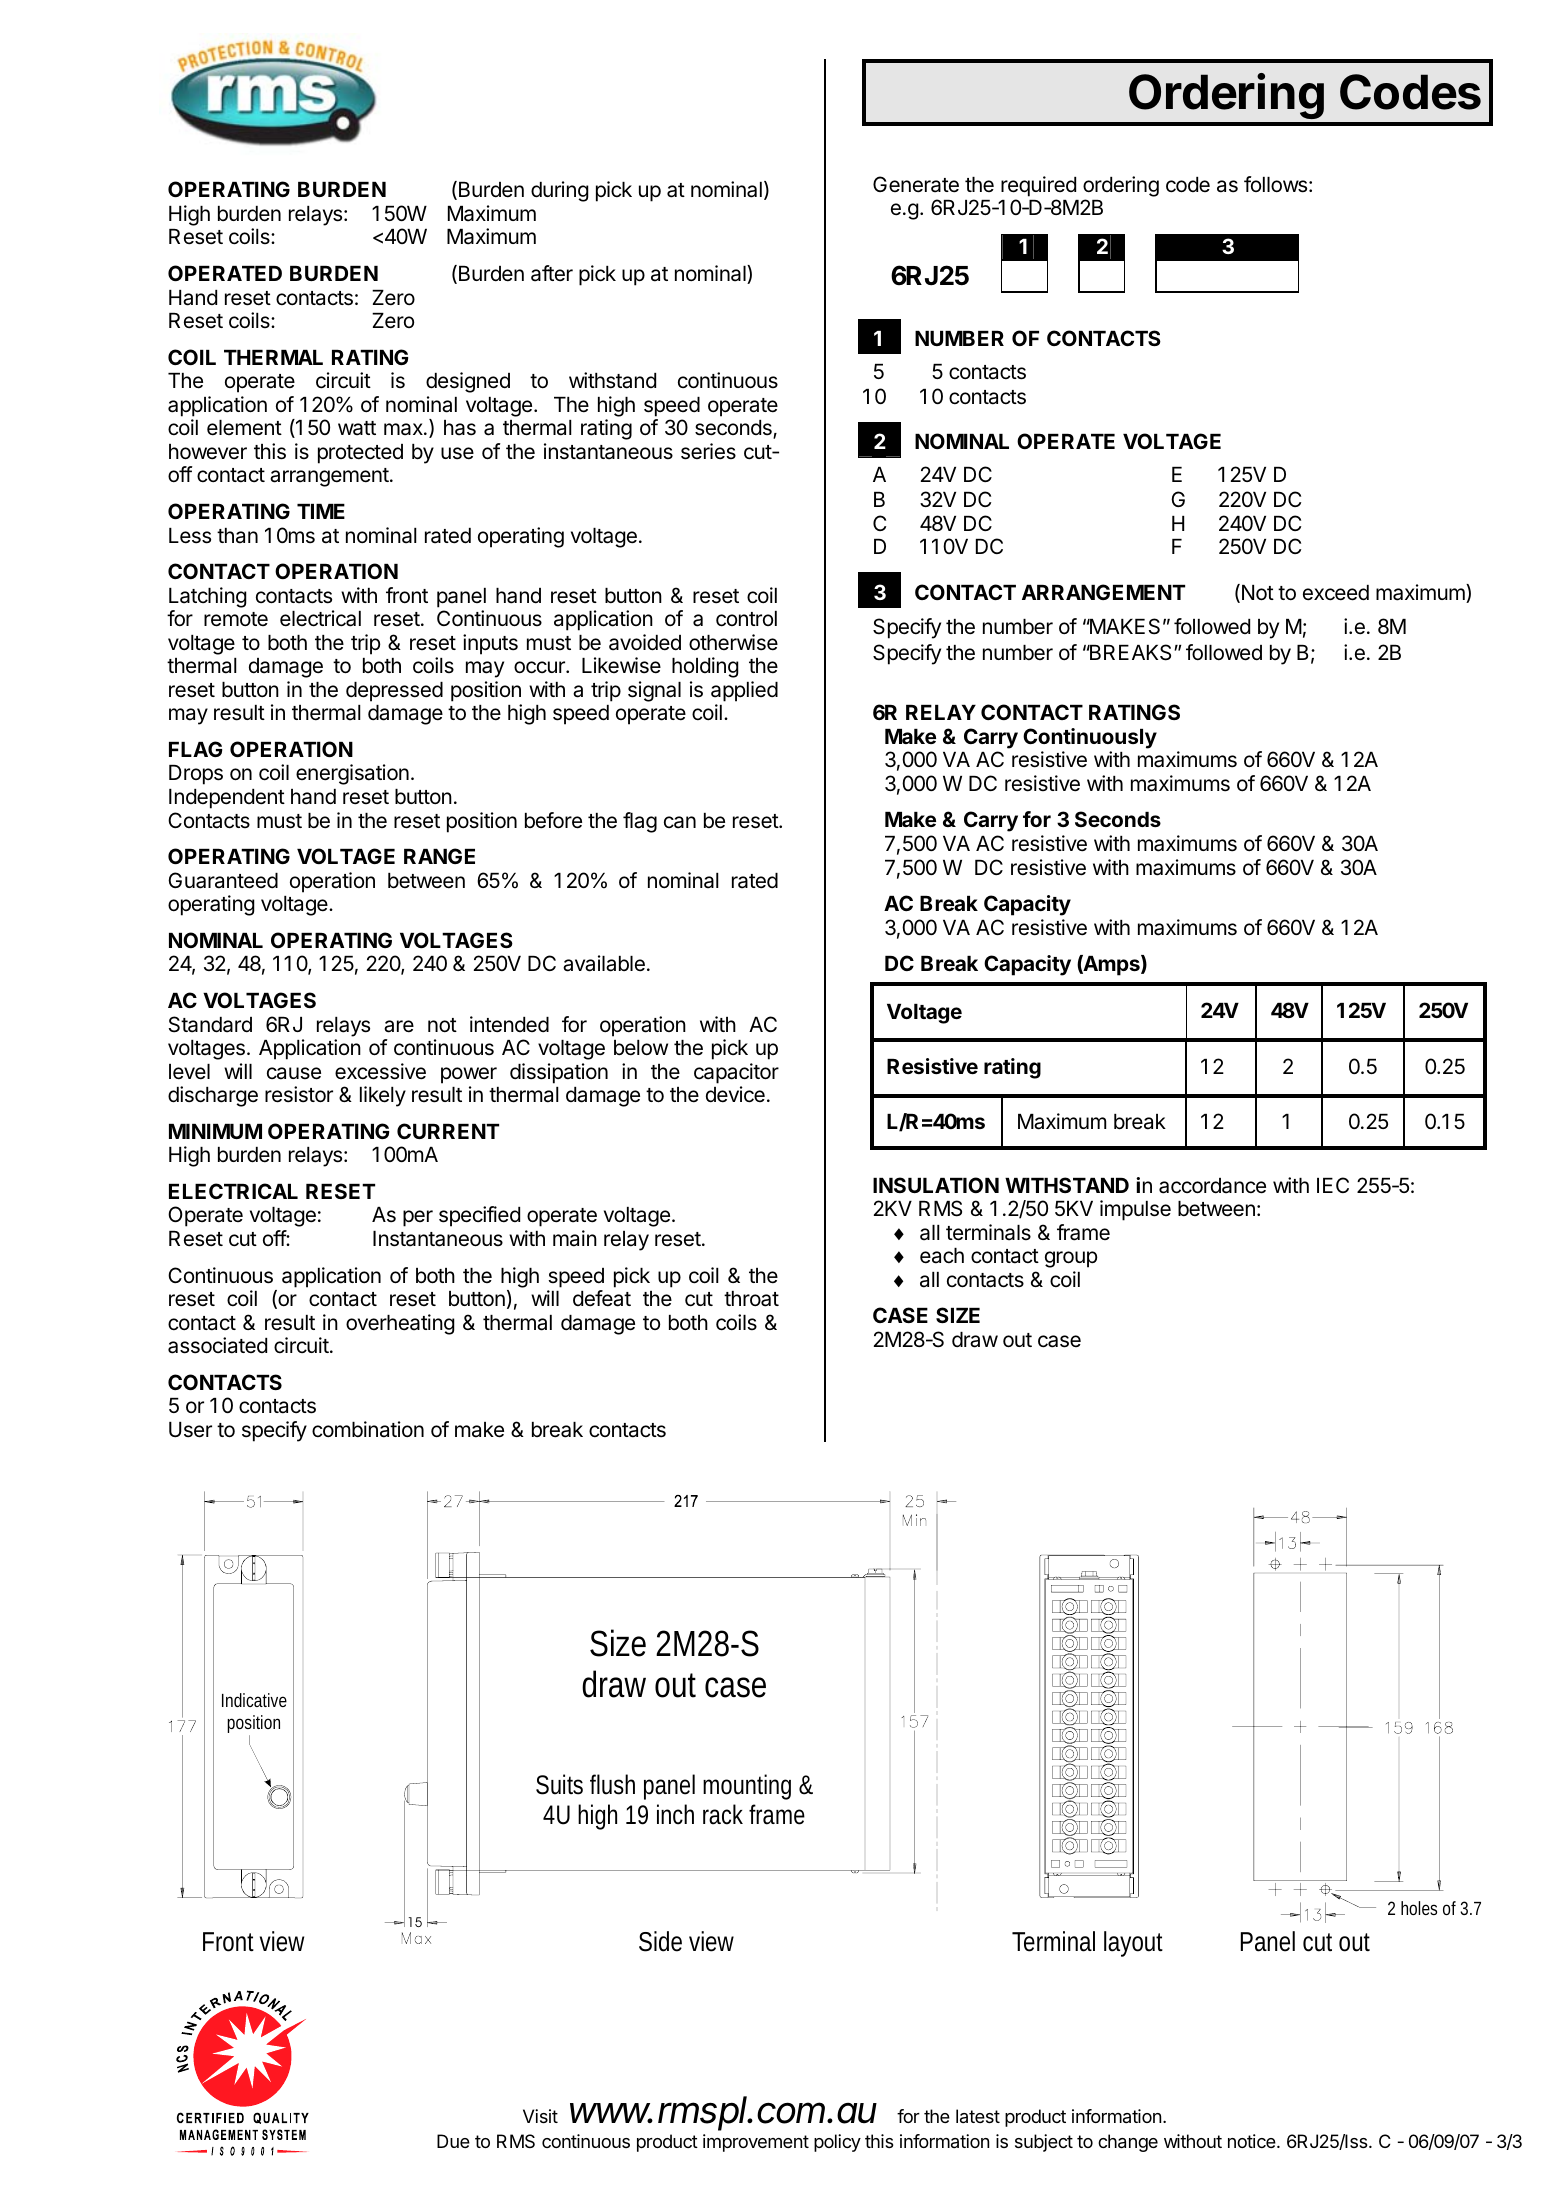  What do you see at coordinates (1275, 184) in the document?
I see `follows` at bounding box center [1275, 184].
